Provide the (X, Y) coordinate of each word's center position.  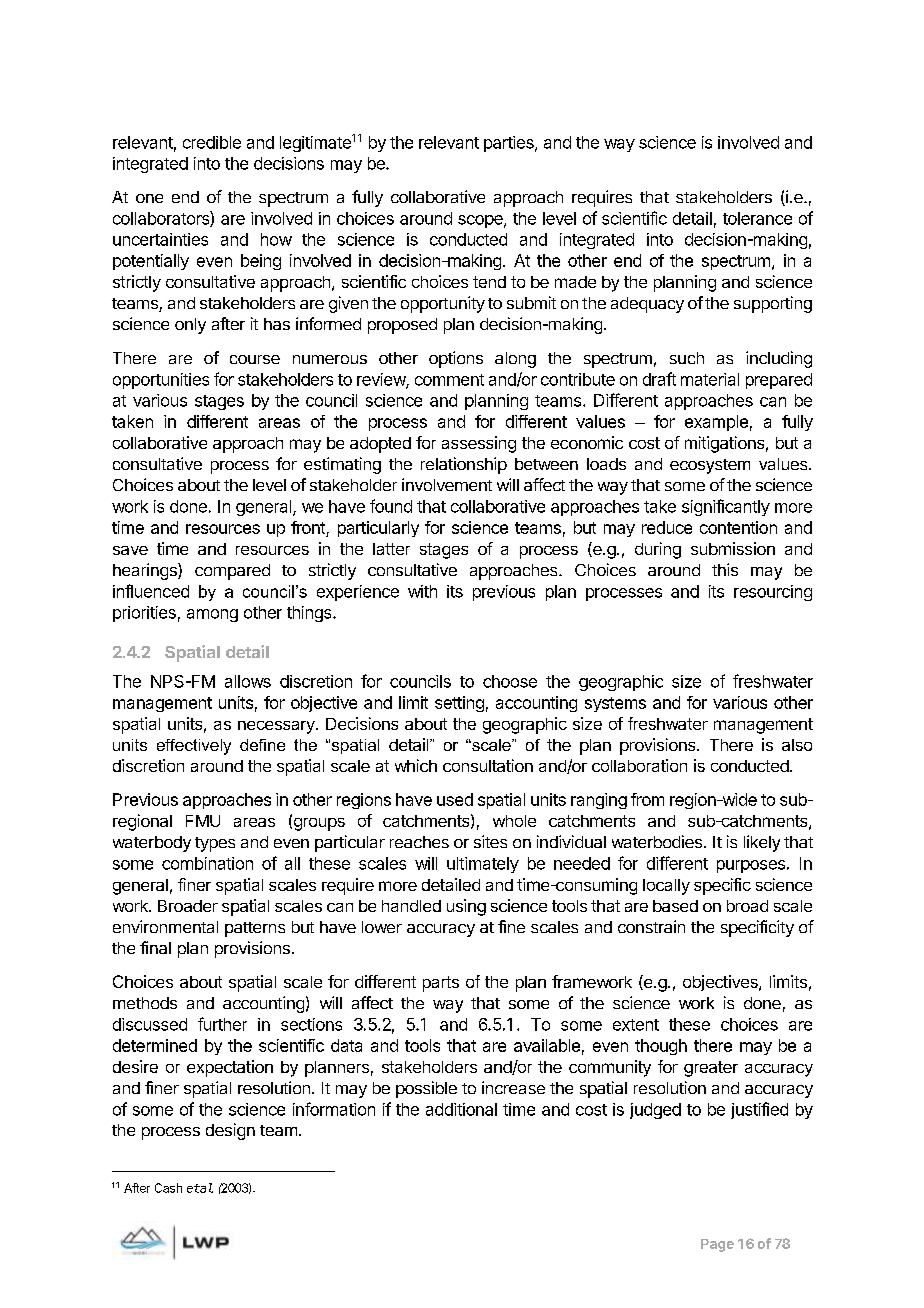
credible (212, 142)
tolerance (757, 218)
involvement (447, 484)
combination (207, 863)
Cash (168, 1188)
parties (510, 144)
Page (717, 1245)
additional (461, 1109)
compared (232, 572)
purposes (751, 866)
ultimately (483, 865)
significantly (726, 507)
